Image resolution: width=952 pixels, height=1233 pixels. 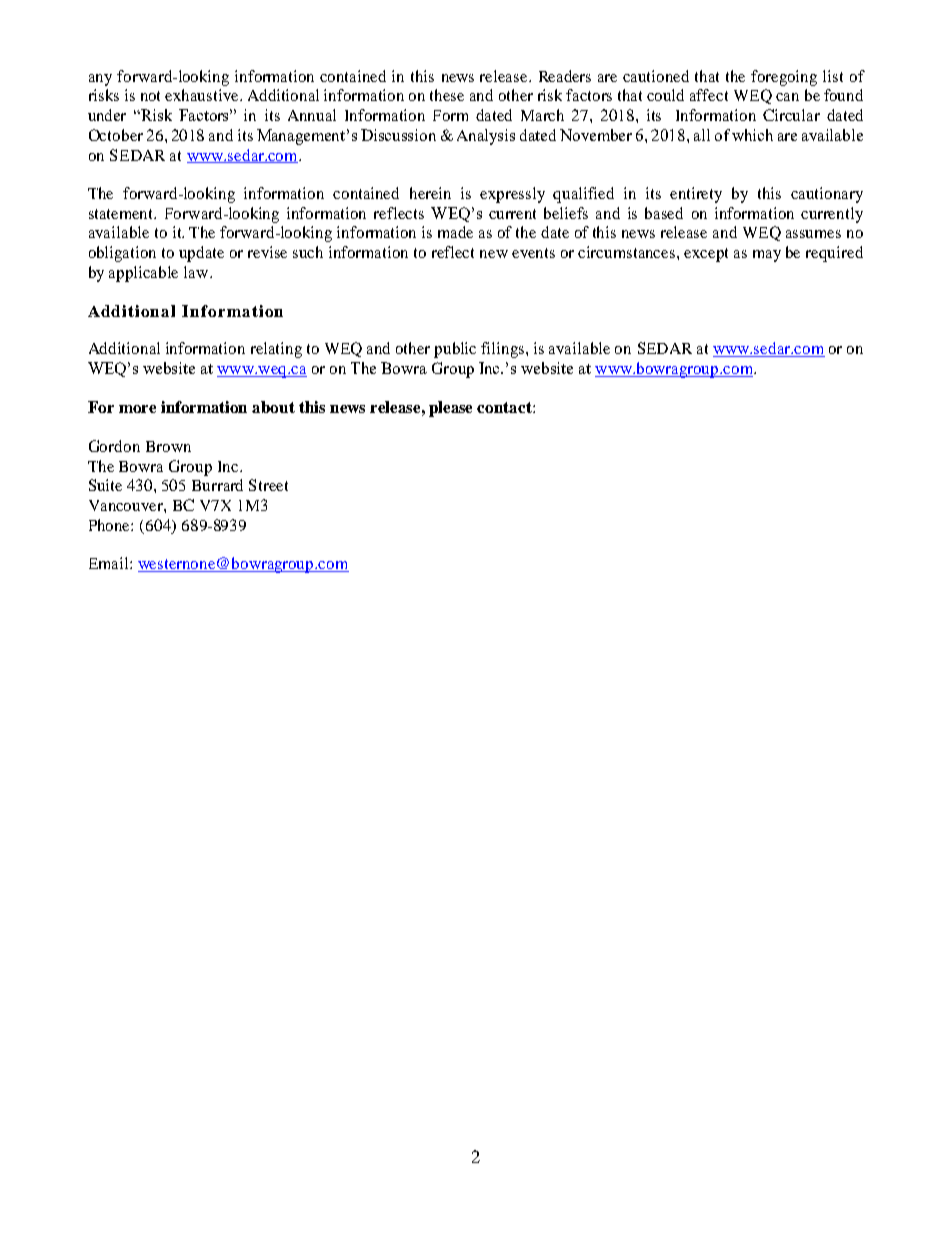 What do you see at coordinates (122, 214) in the screenshot?
I see `statement` at bounding box center [122, 214].
